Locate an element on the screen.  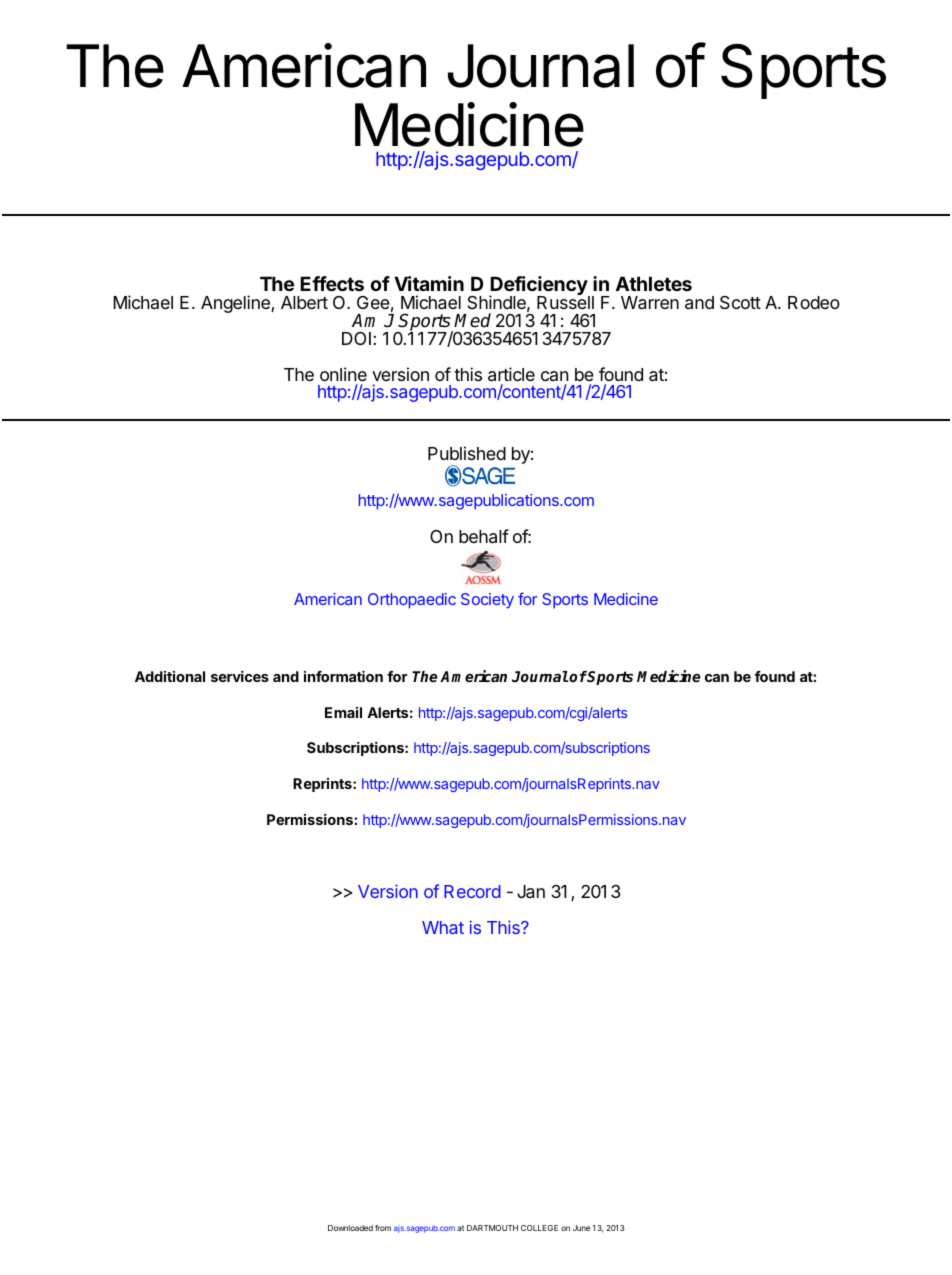
Scott is located at coordinates (740, 303).
